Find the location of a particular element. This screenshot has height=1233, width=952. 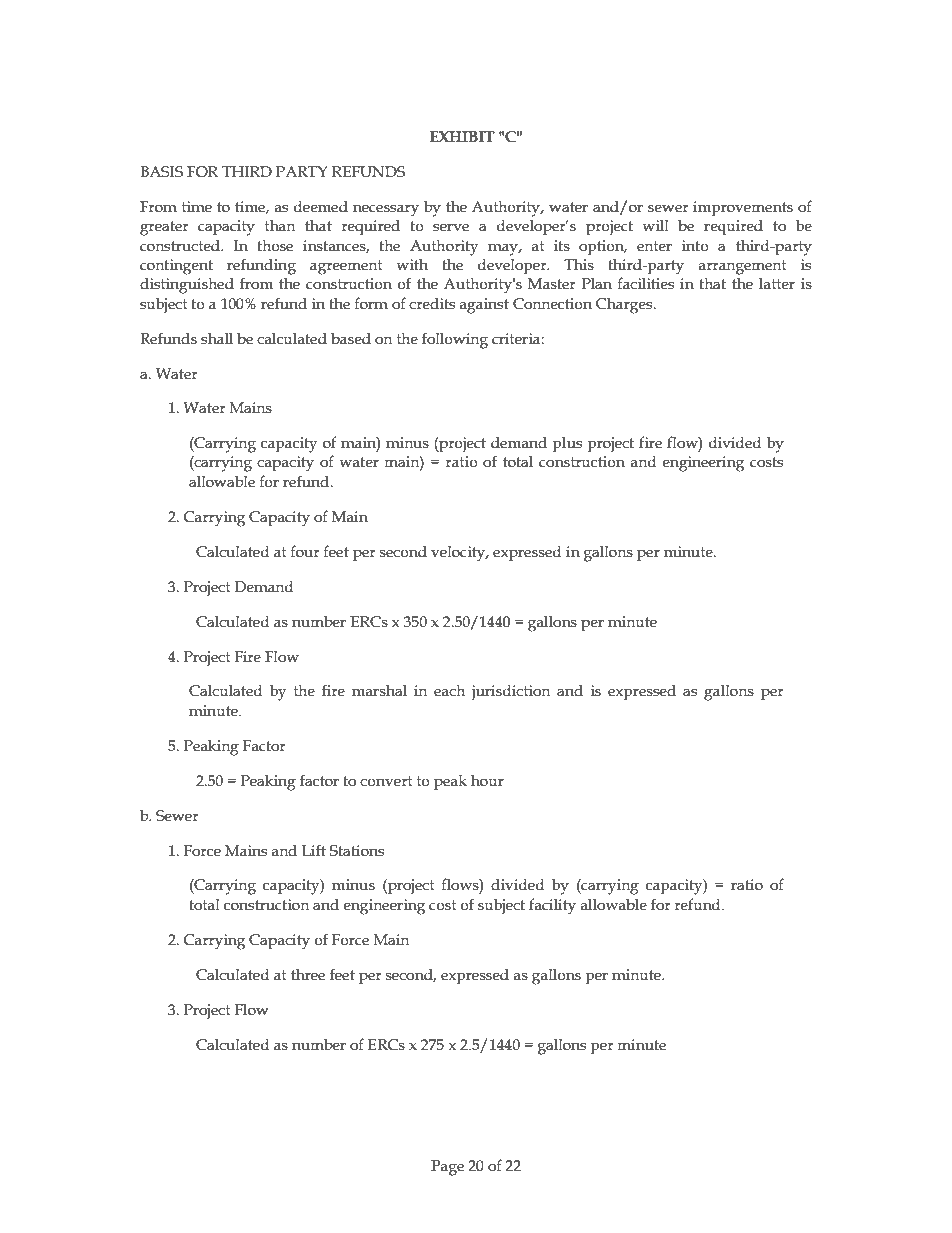

Page is located at coordinates (447, 1168).
